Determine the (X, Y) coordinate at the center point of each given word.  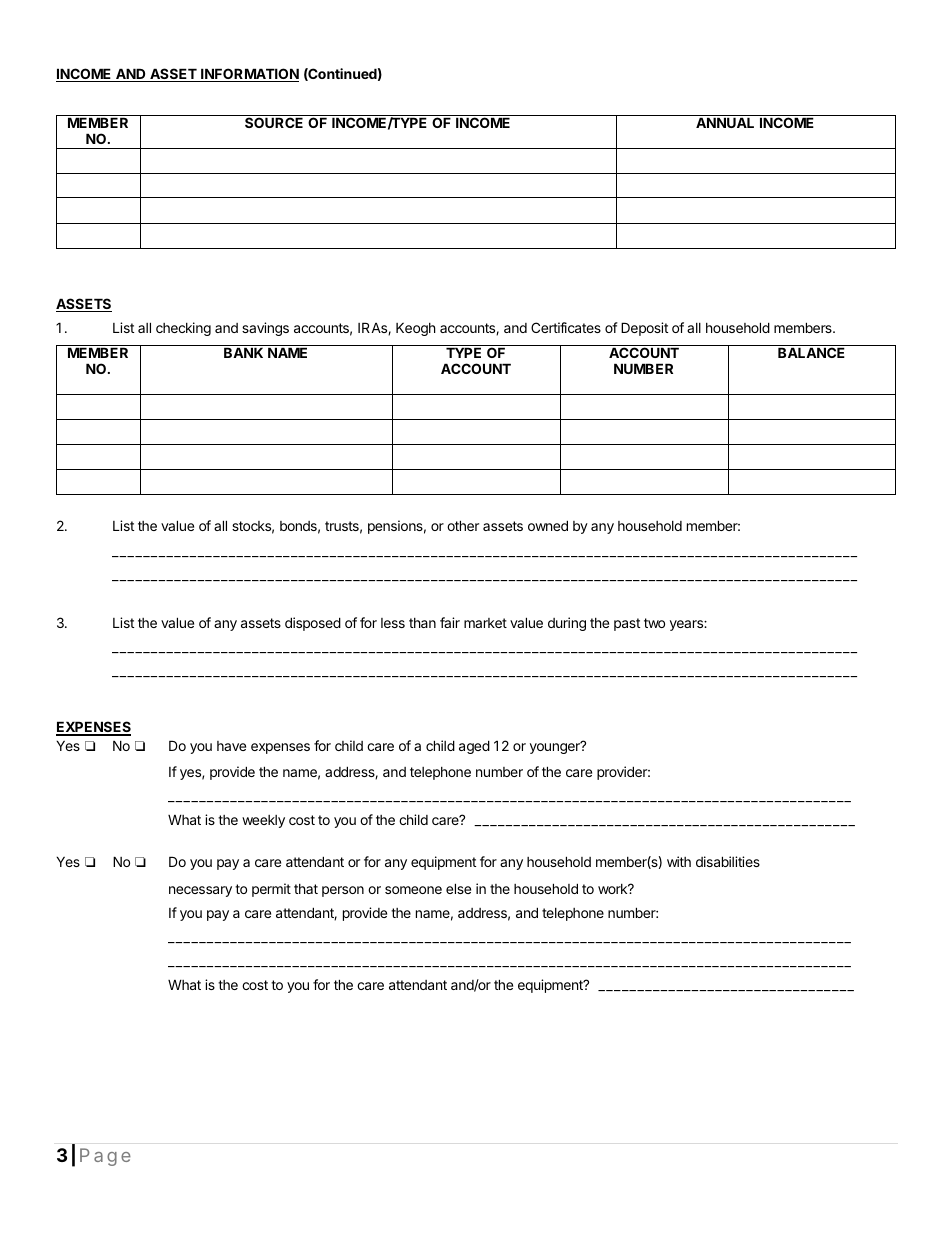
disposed (313, 624)
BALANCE (811, 352)
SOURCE (274, 121)
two (654, 623)
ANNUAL (725, 122)
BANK (243, 352)
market (485, 623)
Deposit (644, 329)
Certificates (566, 327)
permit (271, 890)
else (458, 888)
